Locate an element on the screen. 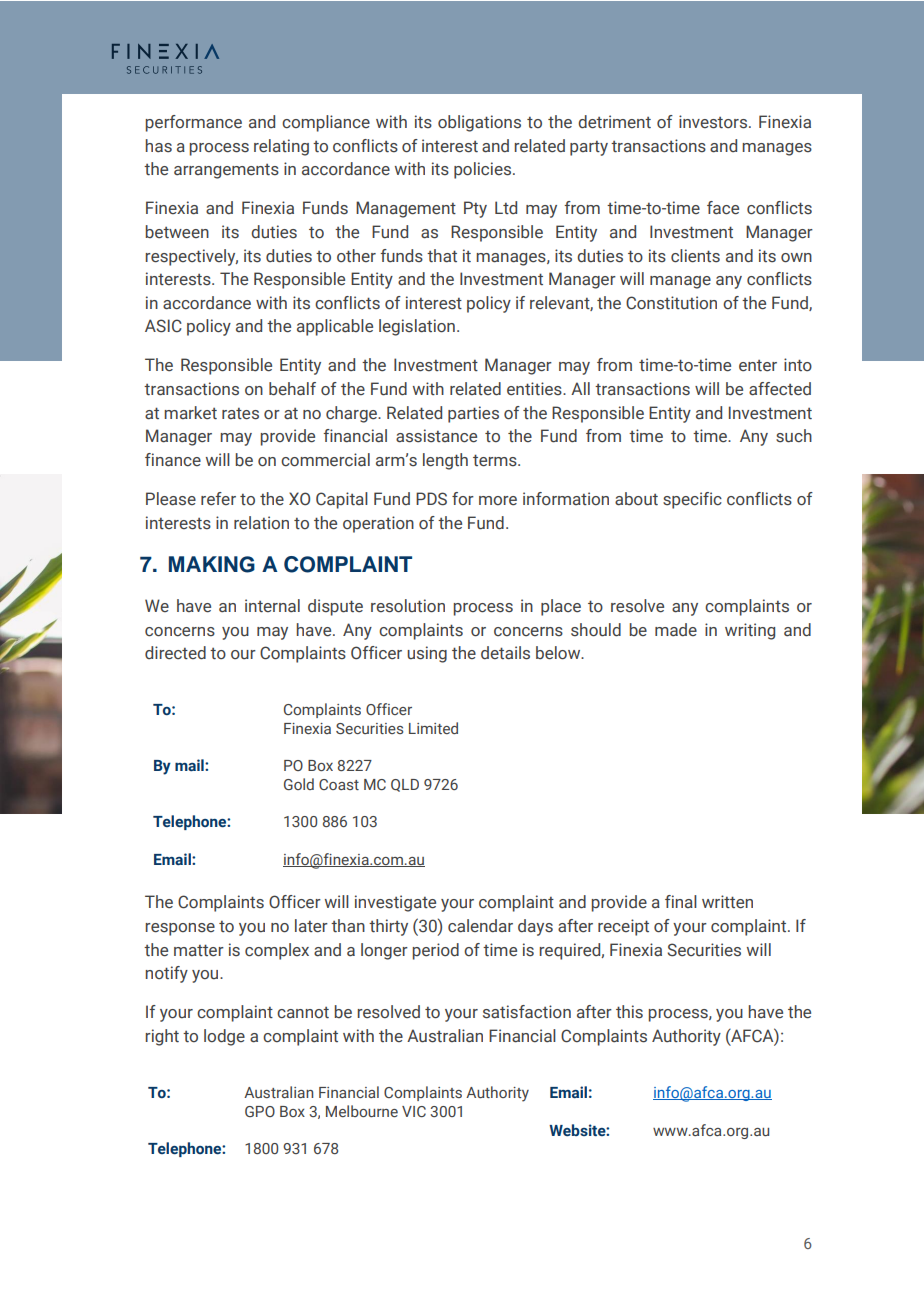 The image size is (924, 1308). writing is located at coordinates (750, 631).
